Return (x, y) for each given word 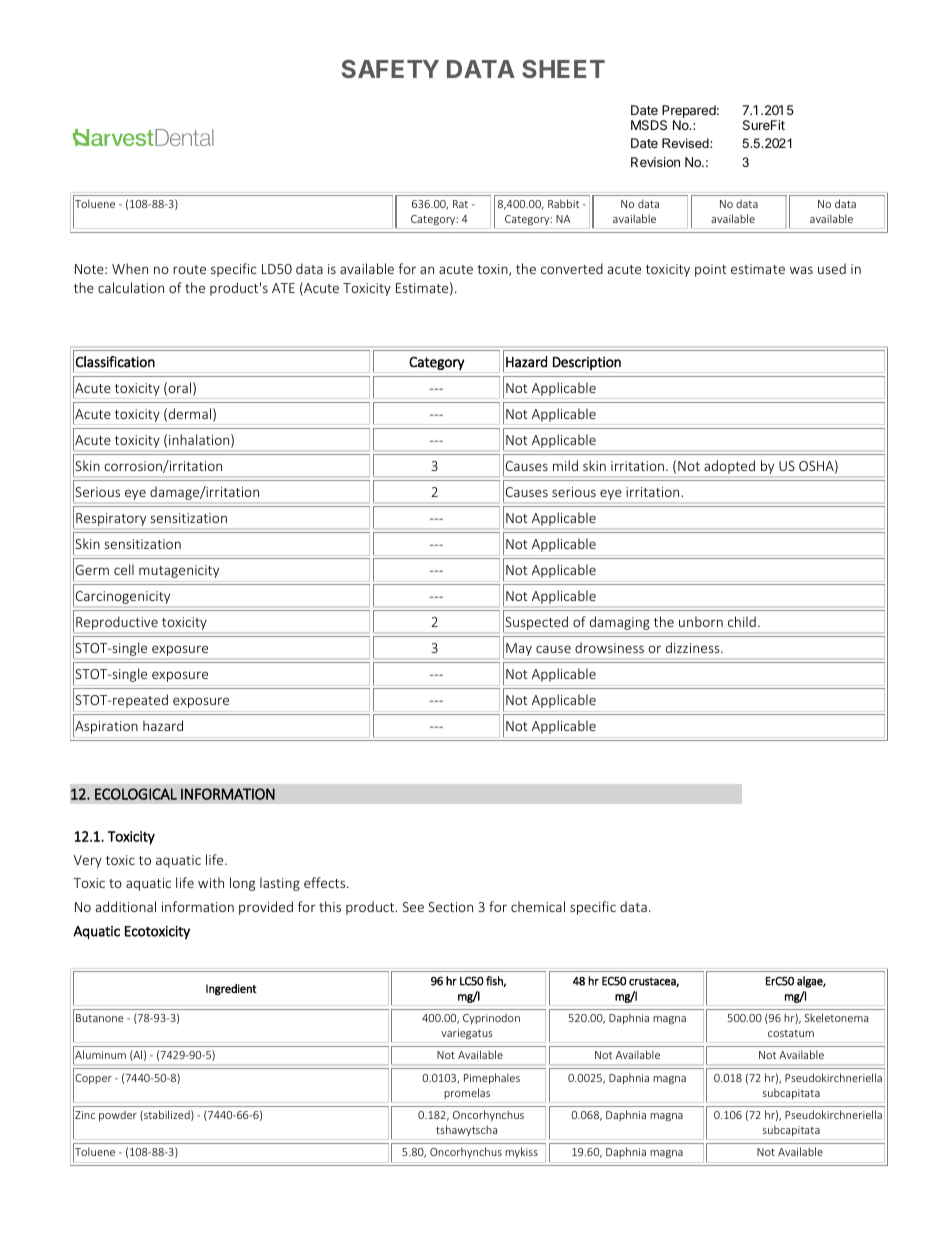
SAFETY (390, 69)
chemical (538, 906)
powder (118, 1115)
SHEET (563, 69)
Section (450, 907)
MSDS (649, 125)
